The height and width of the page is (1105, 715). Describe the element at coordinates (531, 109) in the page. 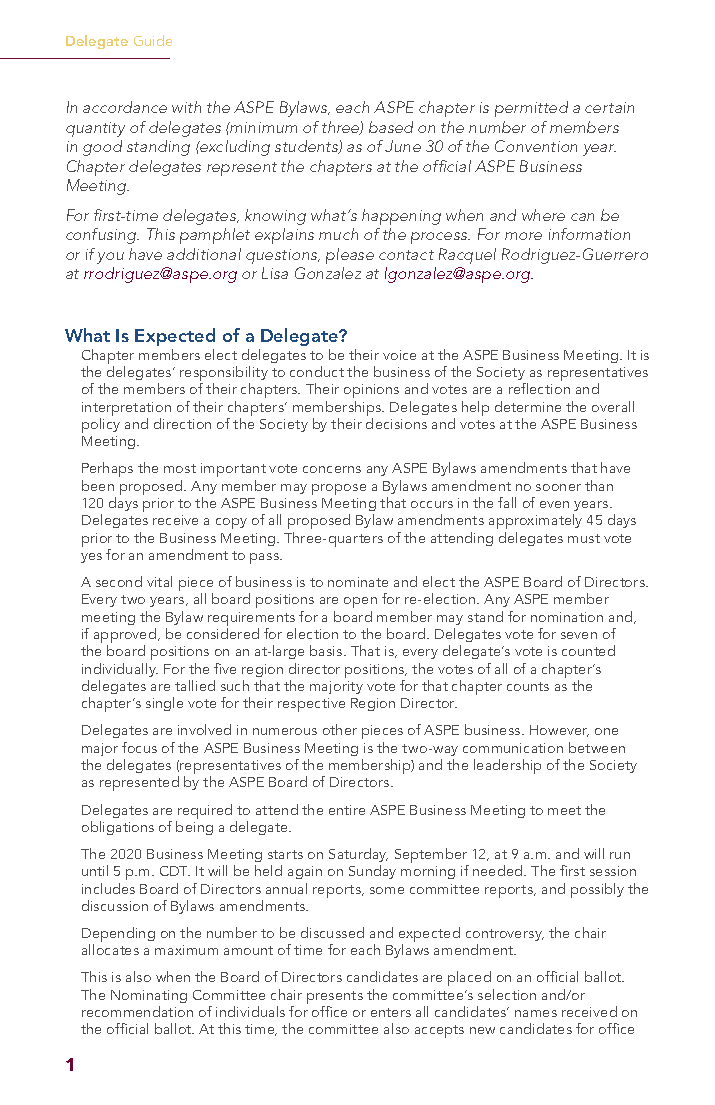

I see `permitted` at that location.
